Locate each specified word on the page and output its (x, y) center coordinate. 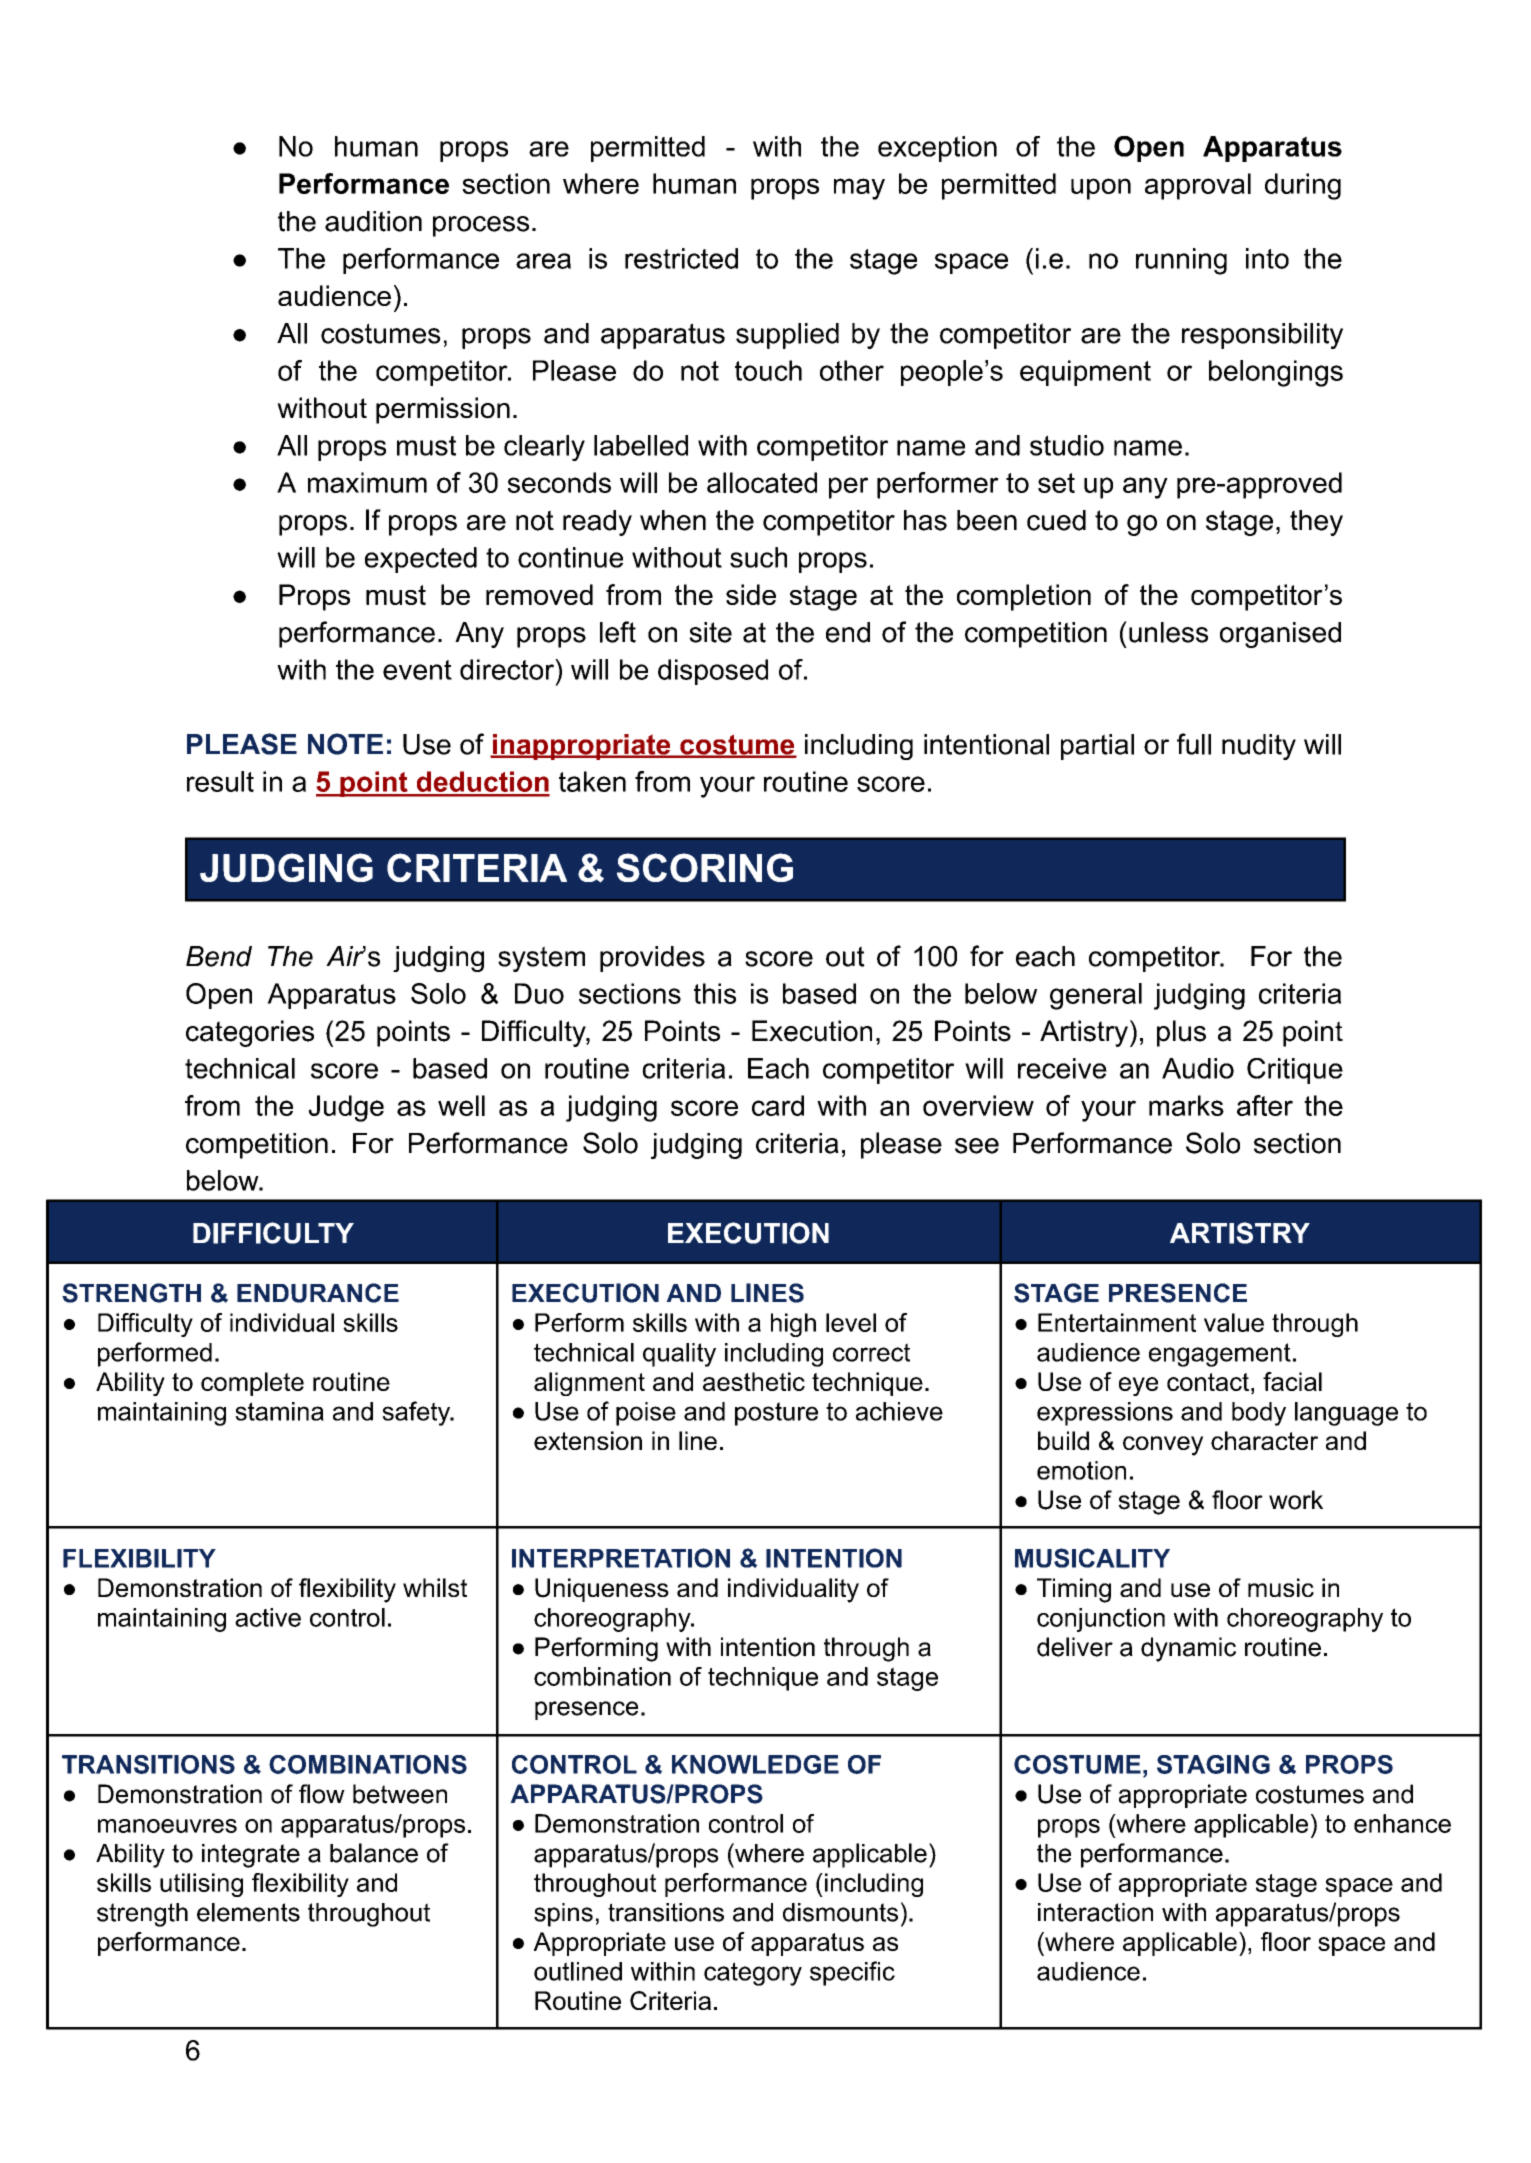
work (1296, 1500)
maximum (367, 482)
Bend (219, 956)
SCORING (705, 867)
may (859, 189)
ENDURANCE (318, 1293)
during (1303, 186)
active (268, 1617)
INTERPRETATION (621, 1558)
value (1234, 1322)
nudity (1259, 747)
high (793, 1325)
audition (373, 221)
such (758, 557)
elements (248, 1912)
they (1316, 523)
